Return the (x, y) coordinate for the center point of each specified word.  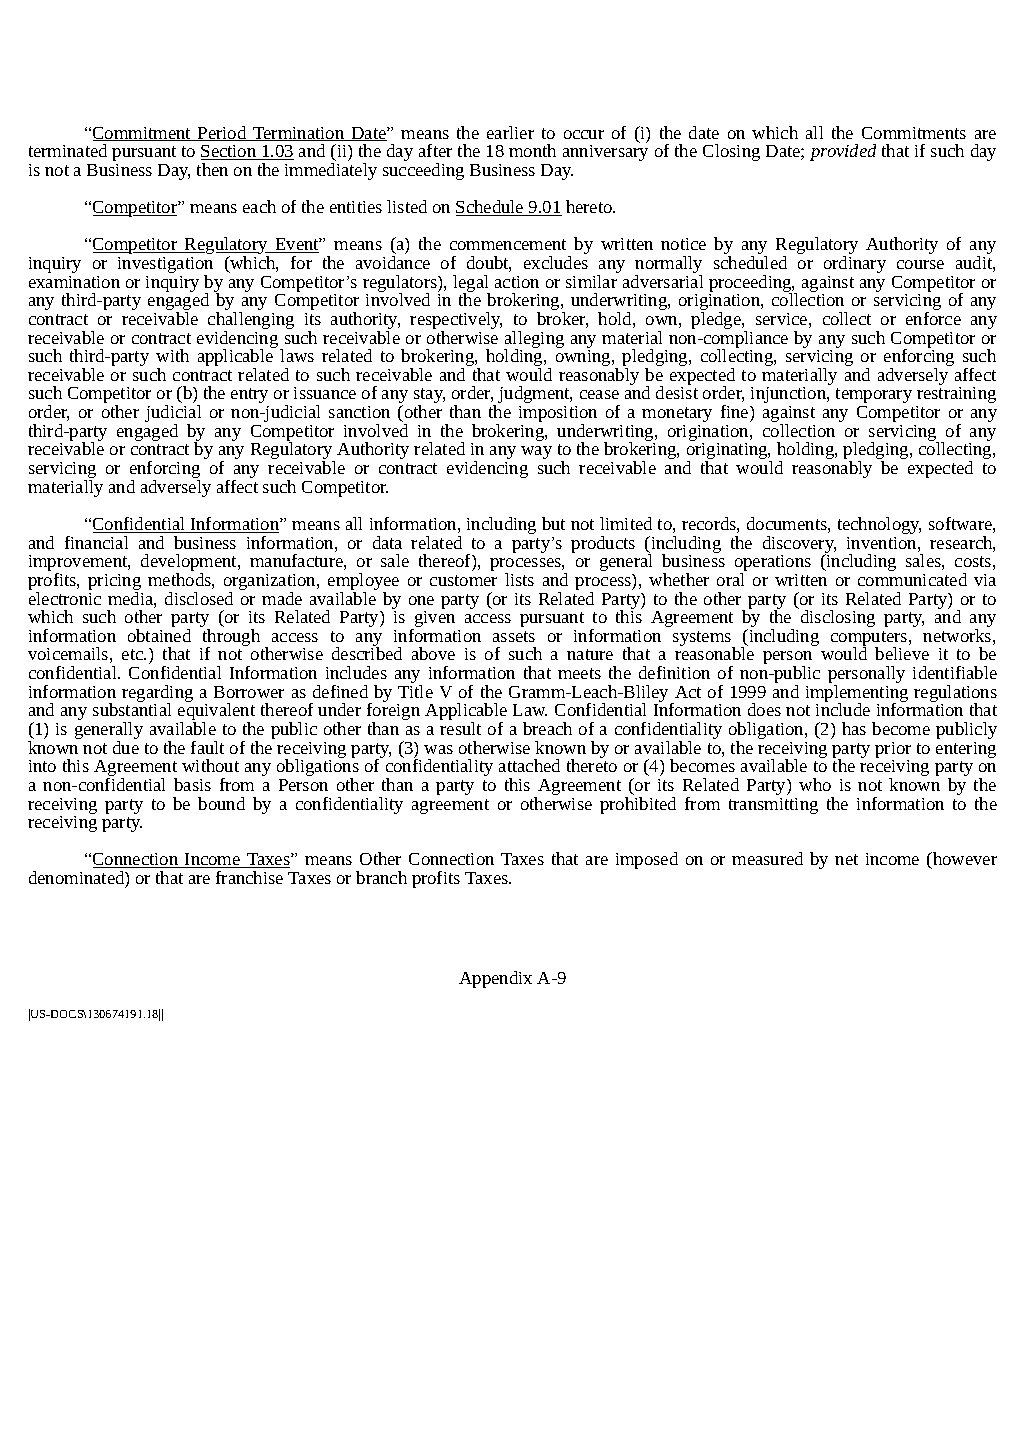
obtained (159, 635)
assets (514, 636)
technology (879, 525)
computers (870, 640)
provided (843, 152)
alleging (534, 341)
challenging (251, 322)
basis (192, 784)
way (536, 452)
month (532, 150)
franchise (249, 877)
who (815, 784)
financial (96, 542)
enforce (933, 318)
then (212, 169)
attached (529, 765)
